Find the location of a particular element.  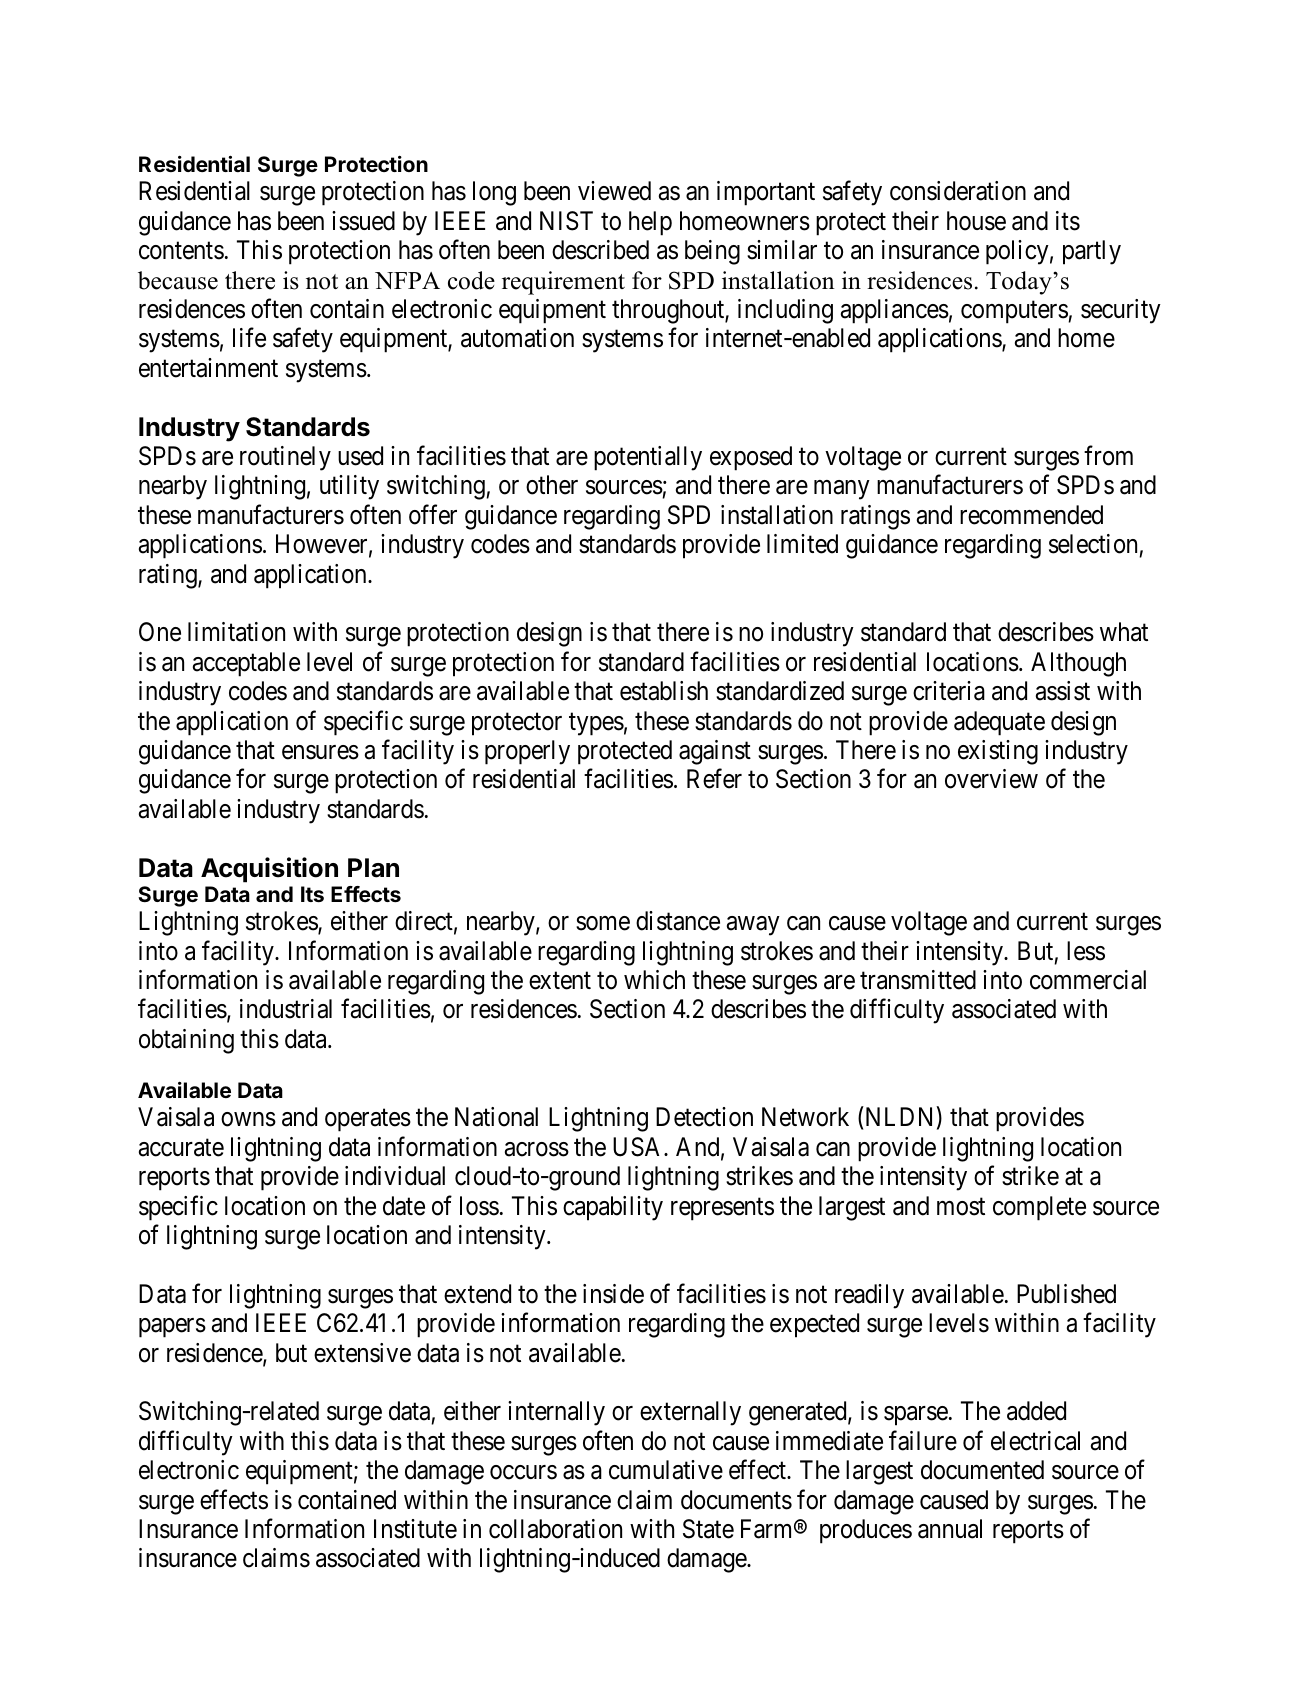

overview is located at coordinates (991, 779).
